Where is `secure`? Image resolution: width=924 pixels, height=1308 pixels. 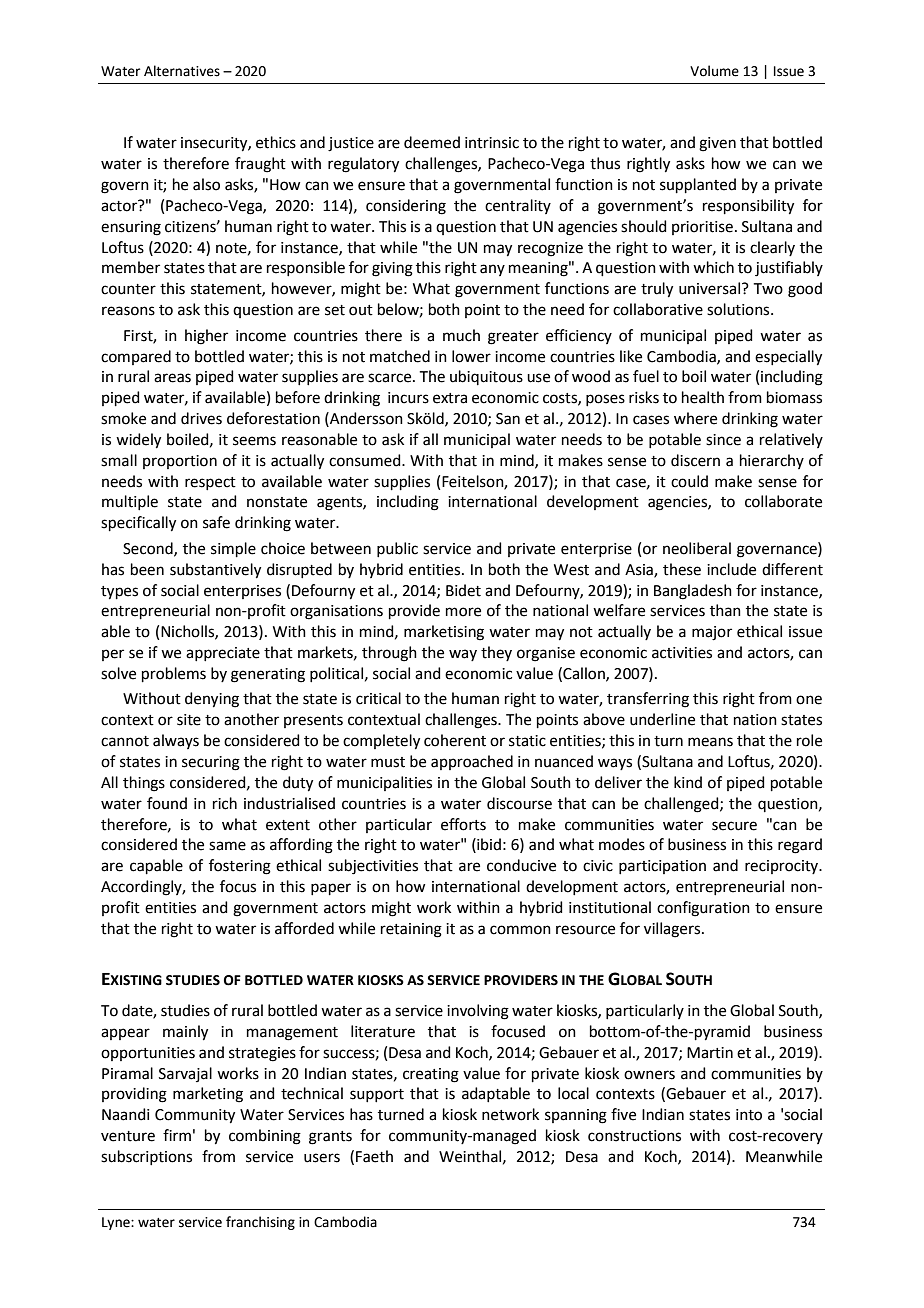
secure is located at coordinates (734, 826).
